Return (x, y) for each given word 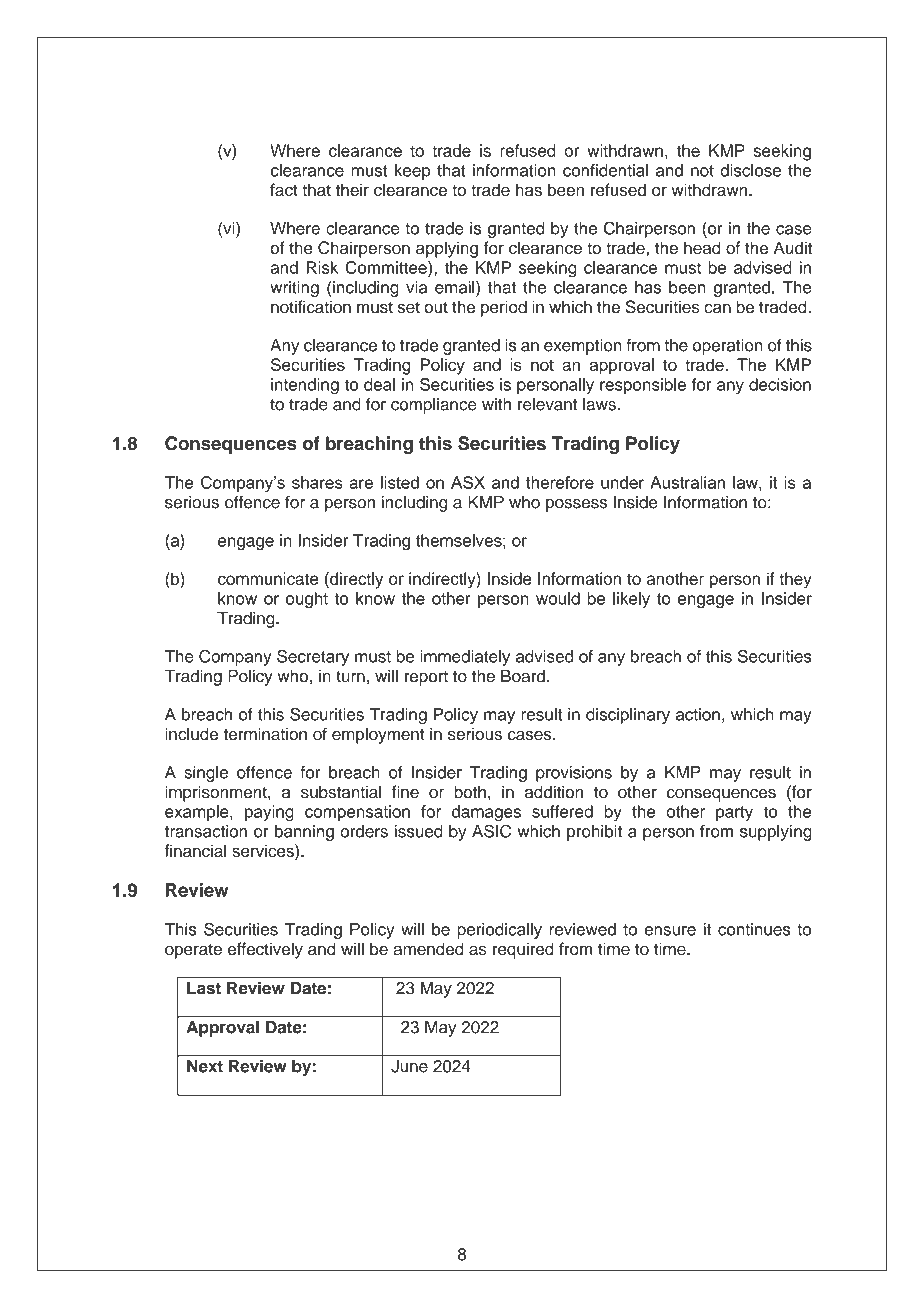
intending (305, 386)
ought (307, 600)
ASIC (491, 831)
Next (205, 1066)
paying (269, 813)
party (734, 813)
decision (780, 384)
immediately (465, 658)
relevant (547, 404)
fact (284, 189)
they (795, 580)
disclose (750, 170)
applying (447, 249)
